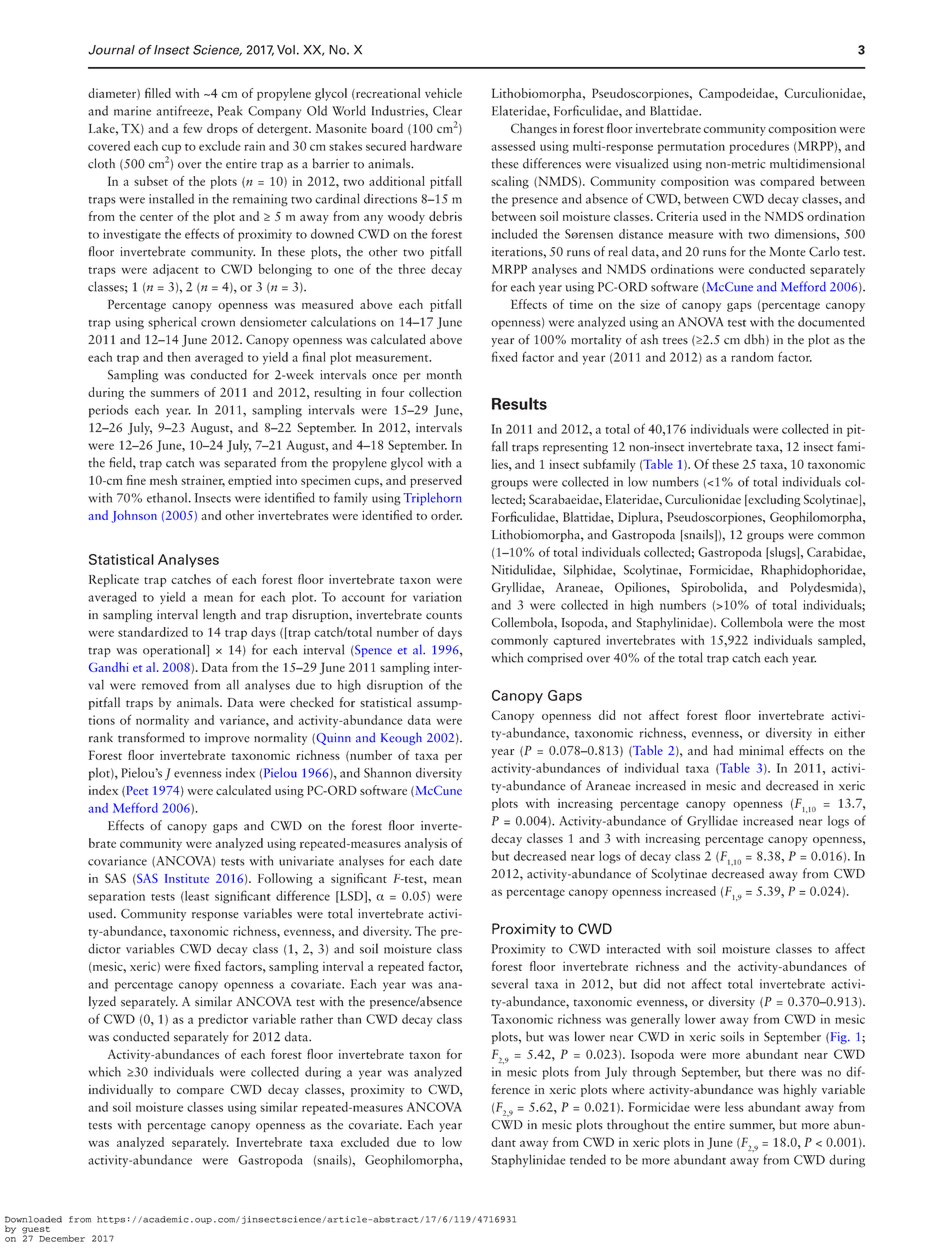  What do you see at coordinates (759, 147) in the page?
I see `procedures` at bounding box center [759, 147].
